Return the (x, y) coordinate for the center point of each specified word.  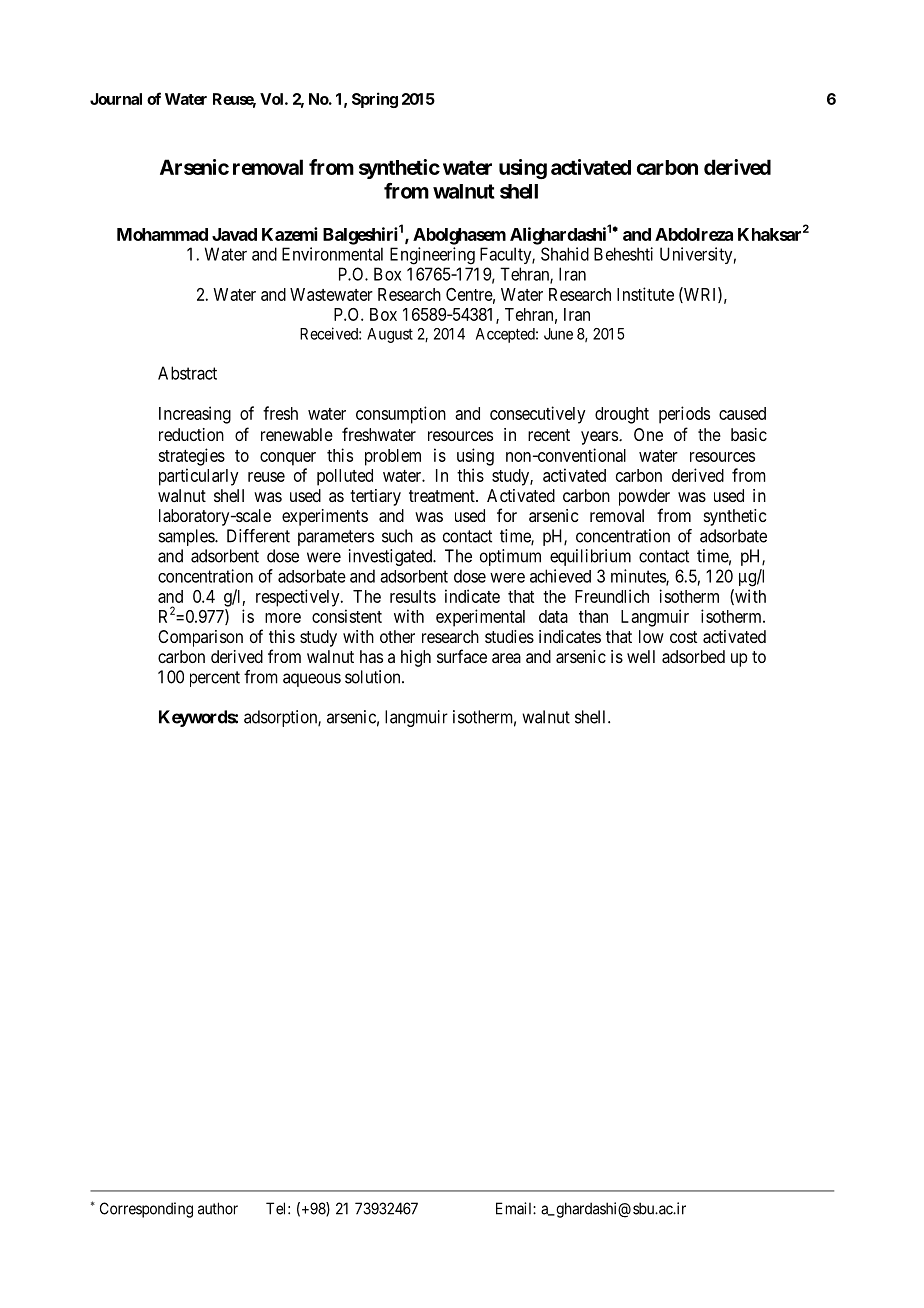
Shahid (565, 254)
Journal (116, 99)
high (416, 658)
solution (374, 677)
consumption (401, 415)
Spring (375, 100)
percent (215, 679)
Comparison (200, 638)
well (641, 656)
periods (684, 415)
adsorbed (693, 656)
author (218, 1208)
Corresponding (146, 1210)
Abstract (187, 373)
